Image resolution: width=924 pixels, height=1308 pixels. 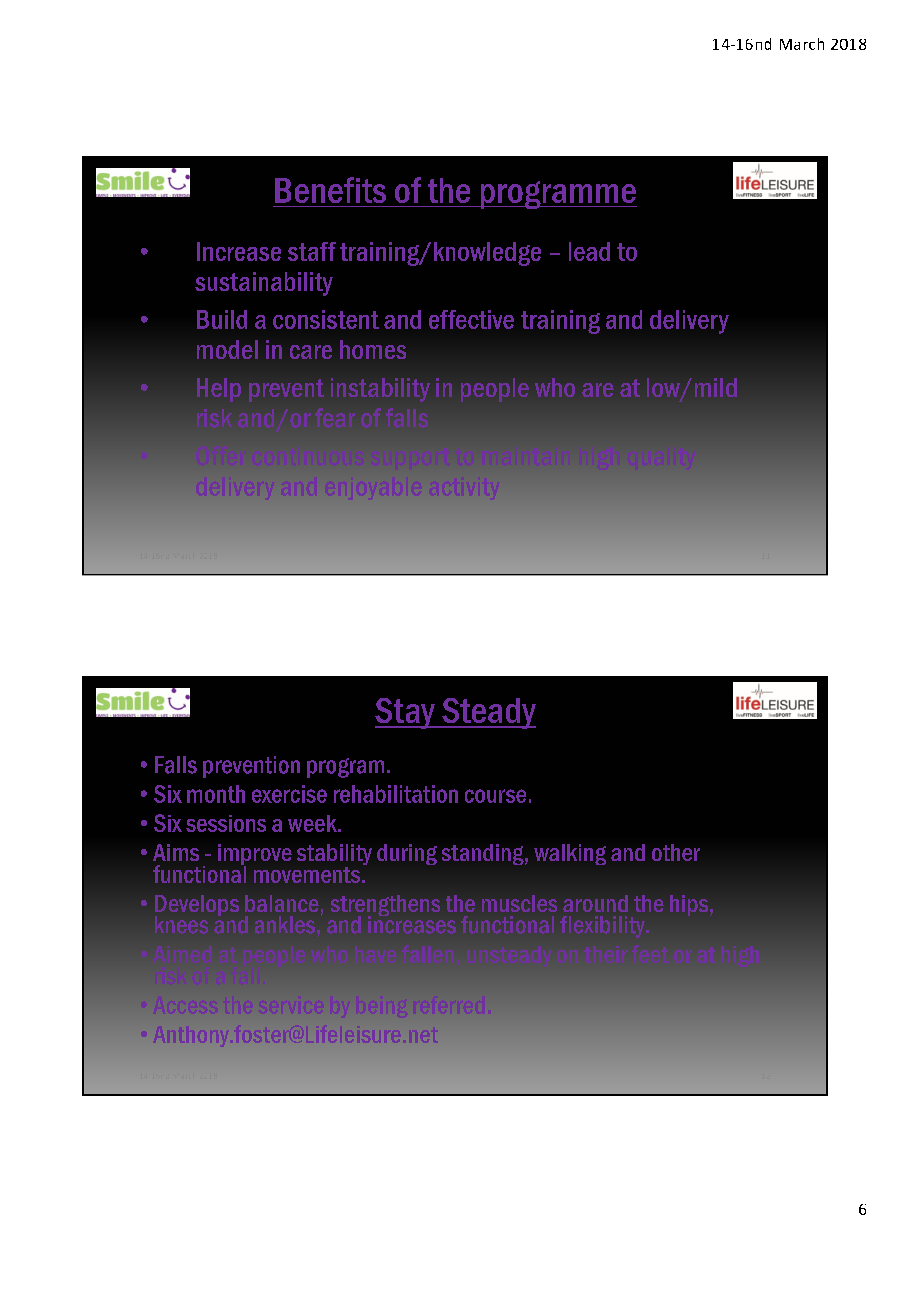 I want to click on Develops, so click(x=197, y=907).
